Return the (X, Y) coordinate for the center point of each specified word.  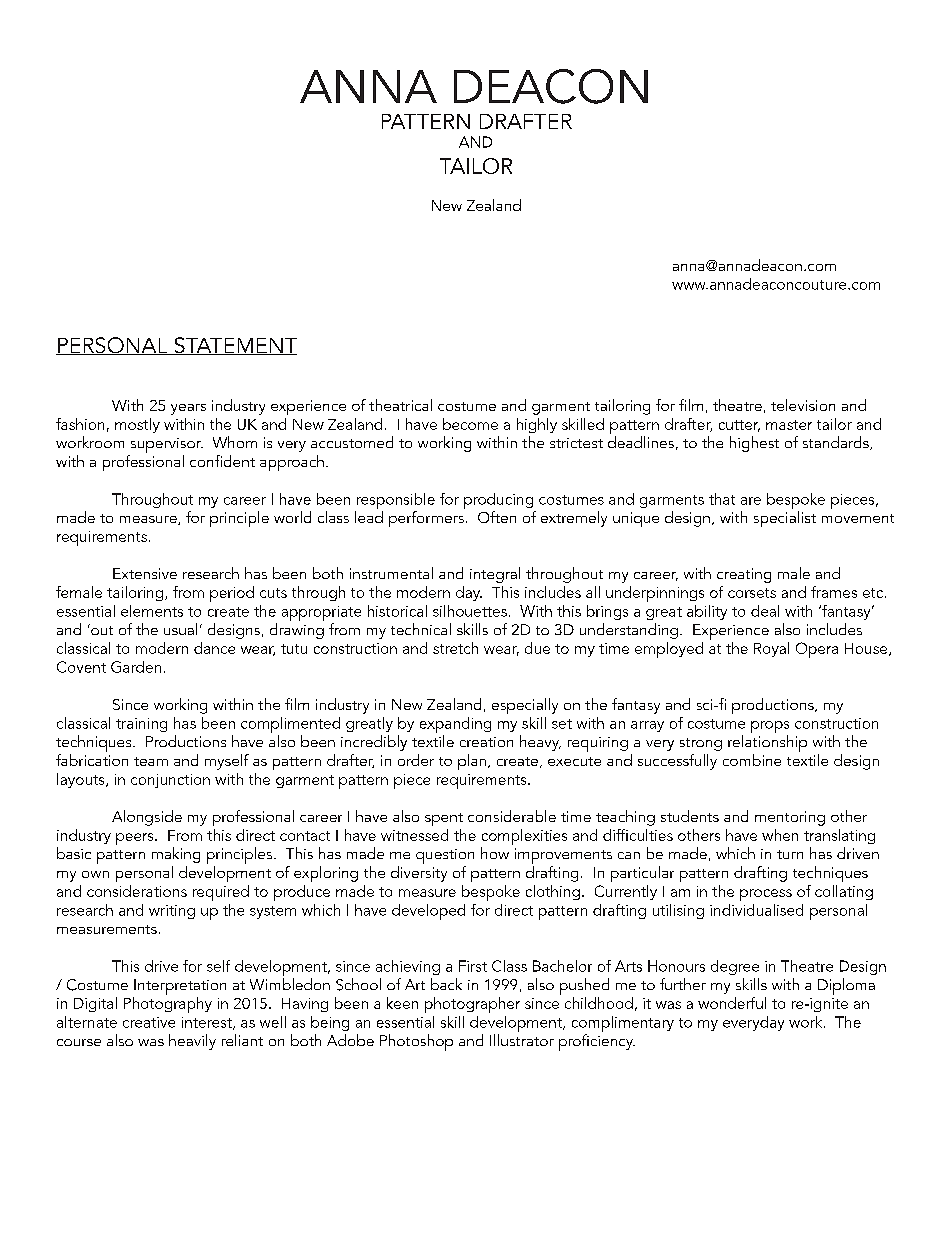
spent (444, 819)
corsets (752, 593)
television (803, 405)
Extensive (145, 573)
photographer (472, 1005)
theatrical (400, 405)
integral (495, 575)
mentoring (790, 818)
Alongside (147, 818)
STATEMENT (234, 346)
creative (149, 1022)
